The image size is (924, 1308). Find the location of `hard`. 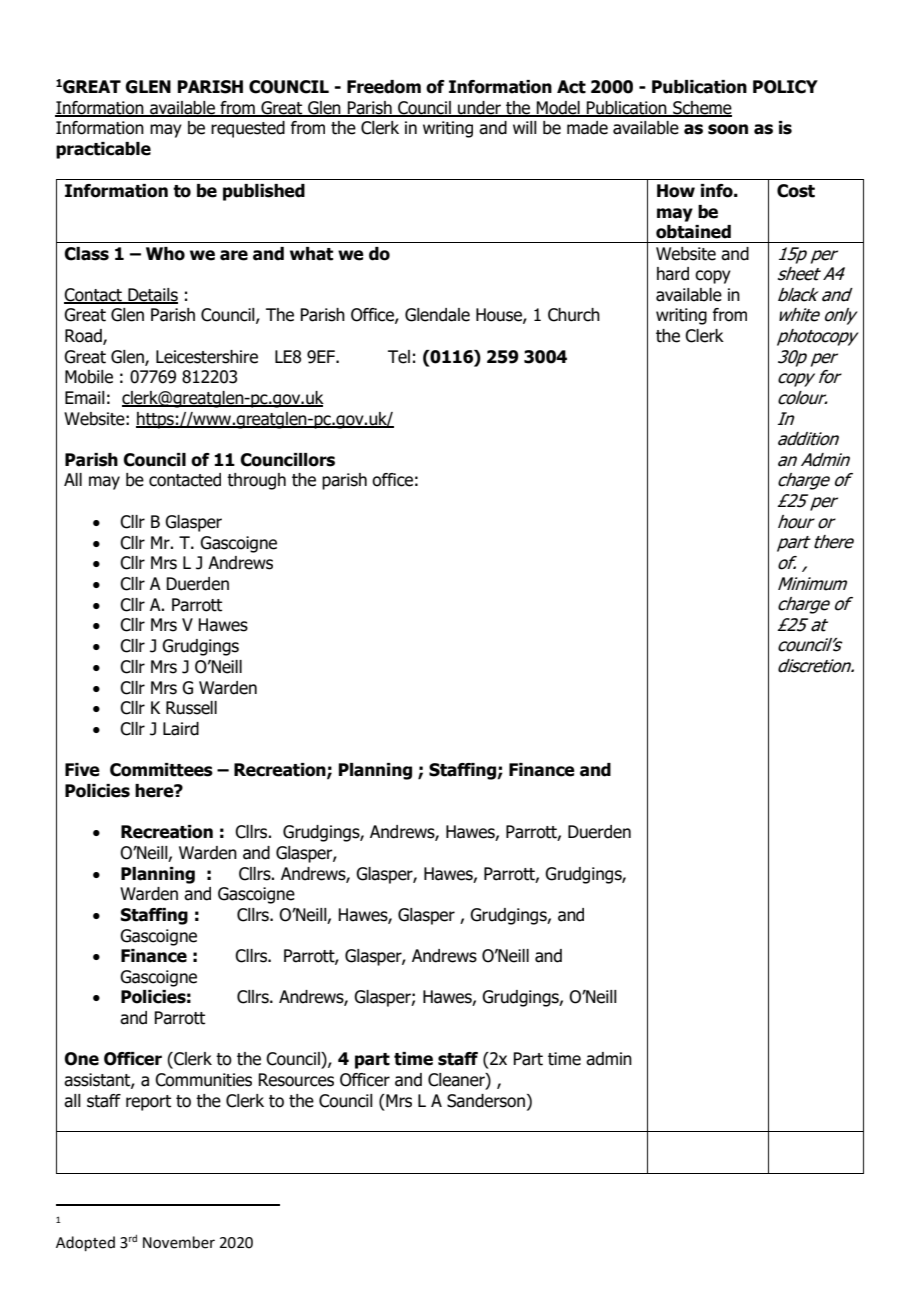

hard is located at coordinates (673, 274).
